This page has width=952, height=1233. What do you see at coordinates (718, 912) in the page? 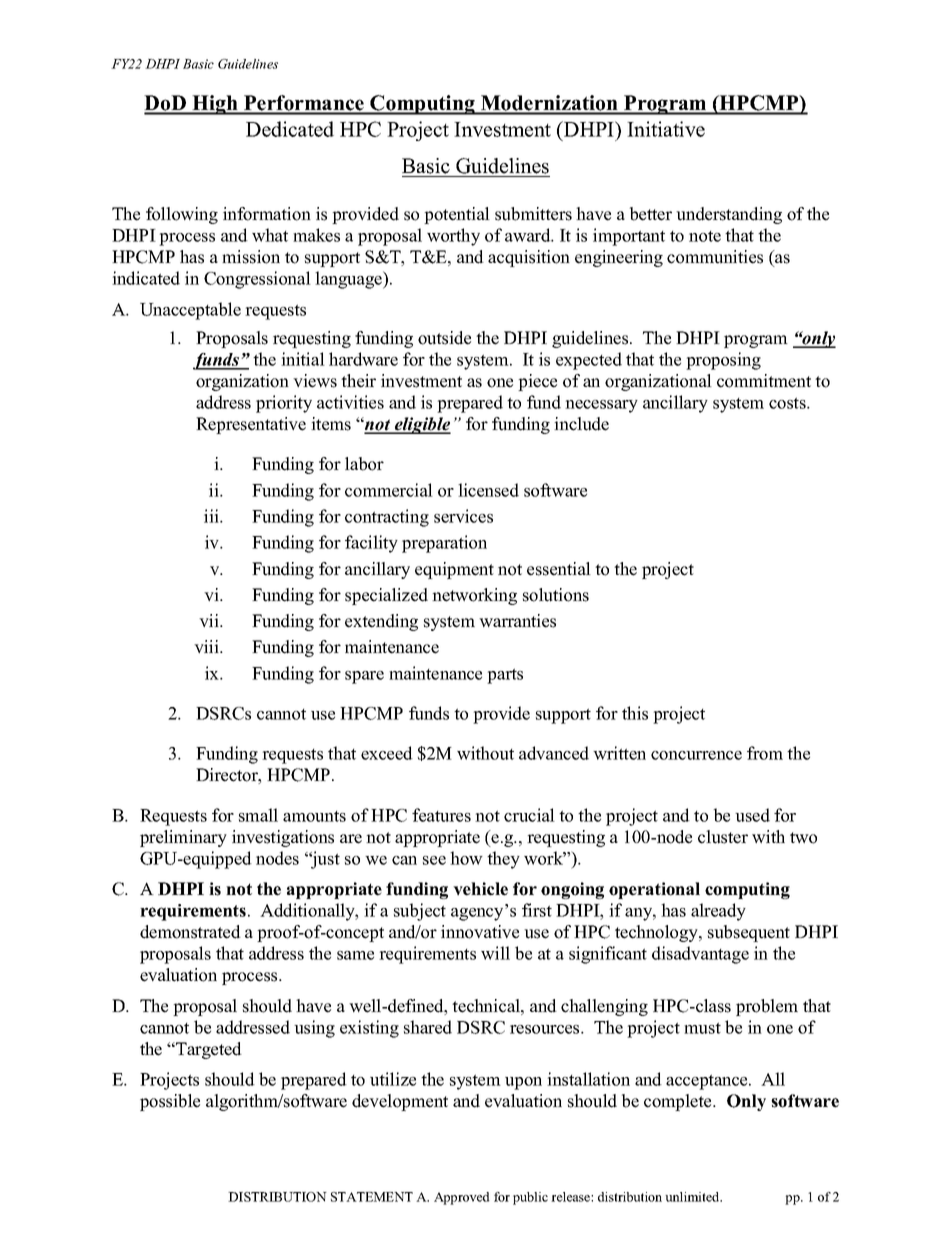
I see `already` at bounding box center [718, 912].
